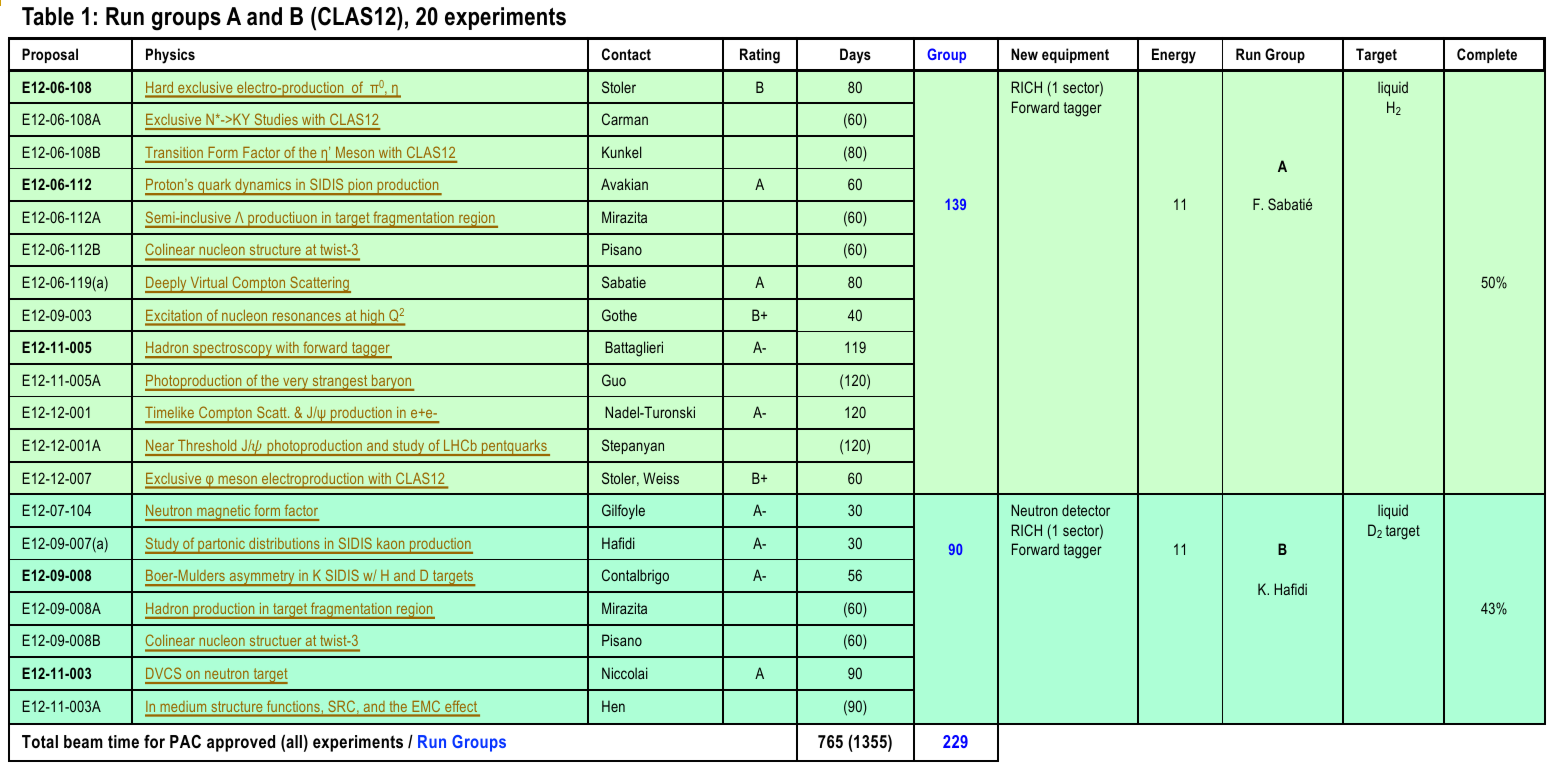 The height and width of the screenshot is (763, 1560). I want to click on effect, so click(461, 706).
